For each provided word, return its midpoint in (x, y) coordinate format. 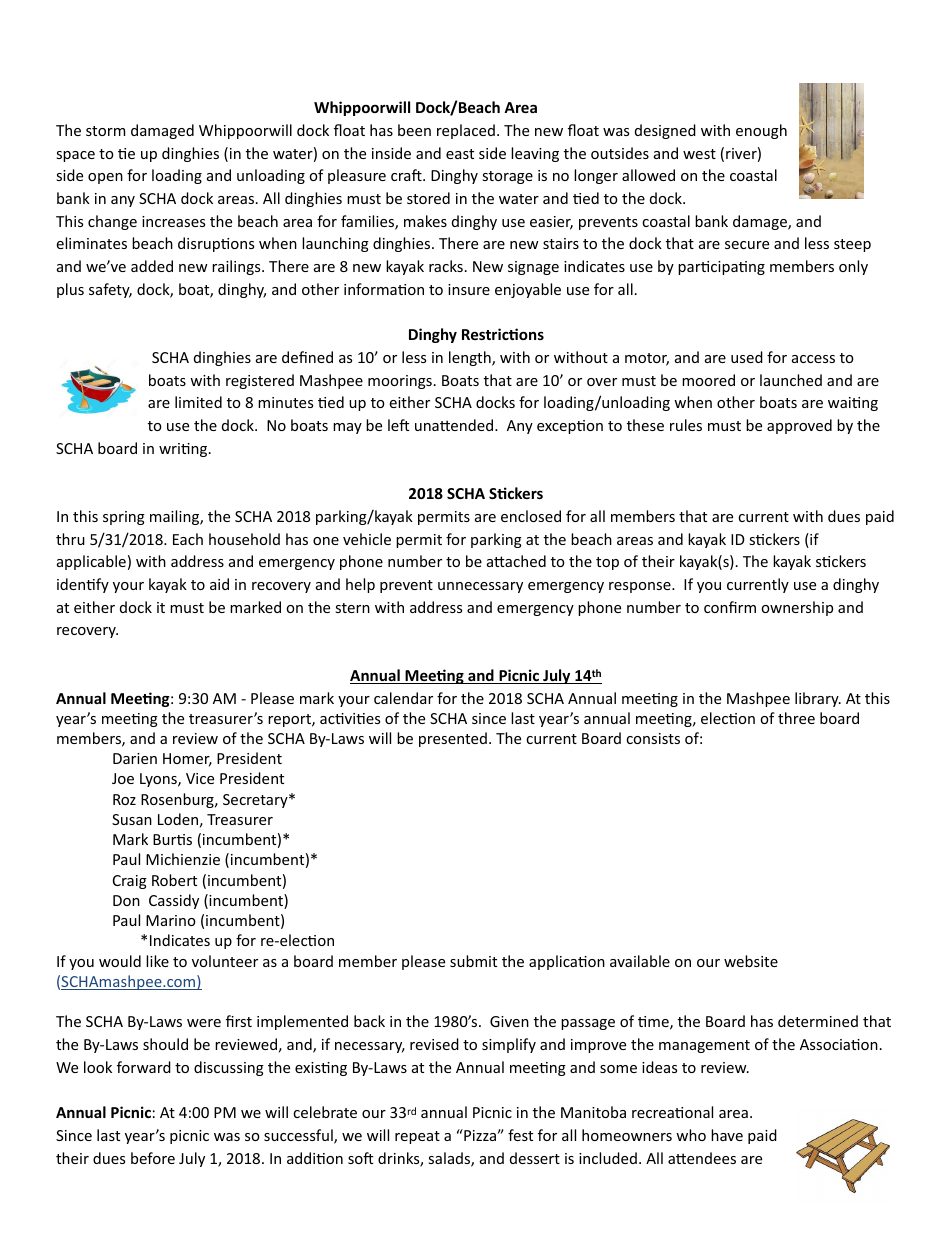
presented (453, 739)
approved (799, 426)
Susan (132, 819)
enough (761, 131)
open (105, 178)
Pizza (479, 1135)
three (796, 718)
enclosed (531, 516)
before (153, 1158)
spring (124, 518)
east (460, 154)
